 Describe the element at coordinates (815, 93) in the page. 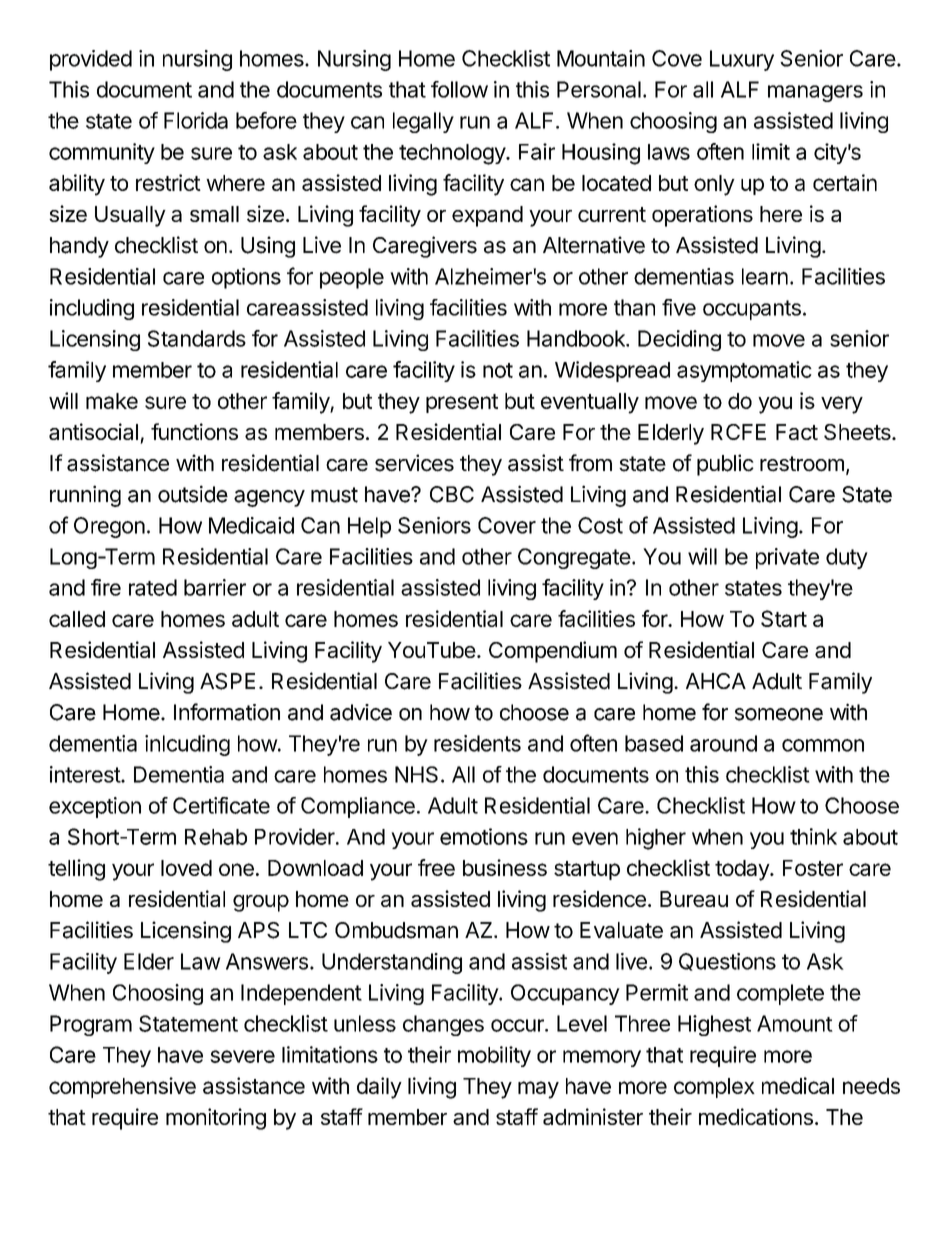

I see `managers` at that location.
